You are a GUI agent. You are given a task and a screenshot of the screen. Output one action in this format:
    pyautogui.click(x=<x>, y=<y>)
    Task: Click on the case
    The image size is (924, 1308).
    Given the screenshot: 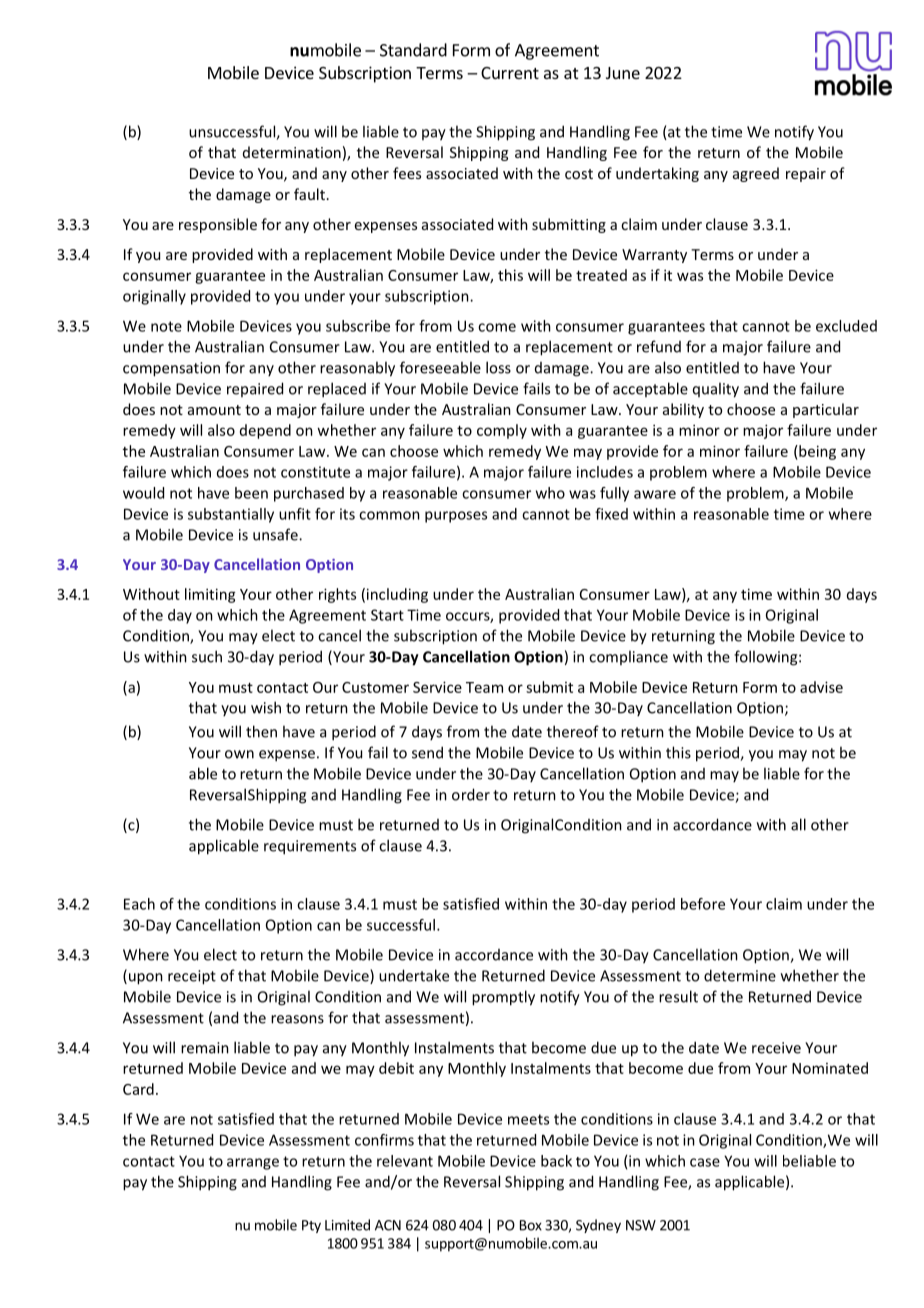 What is the action you would take?
    pyautogui.click(x=705, y=1162)
